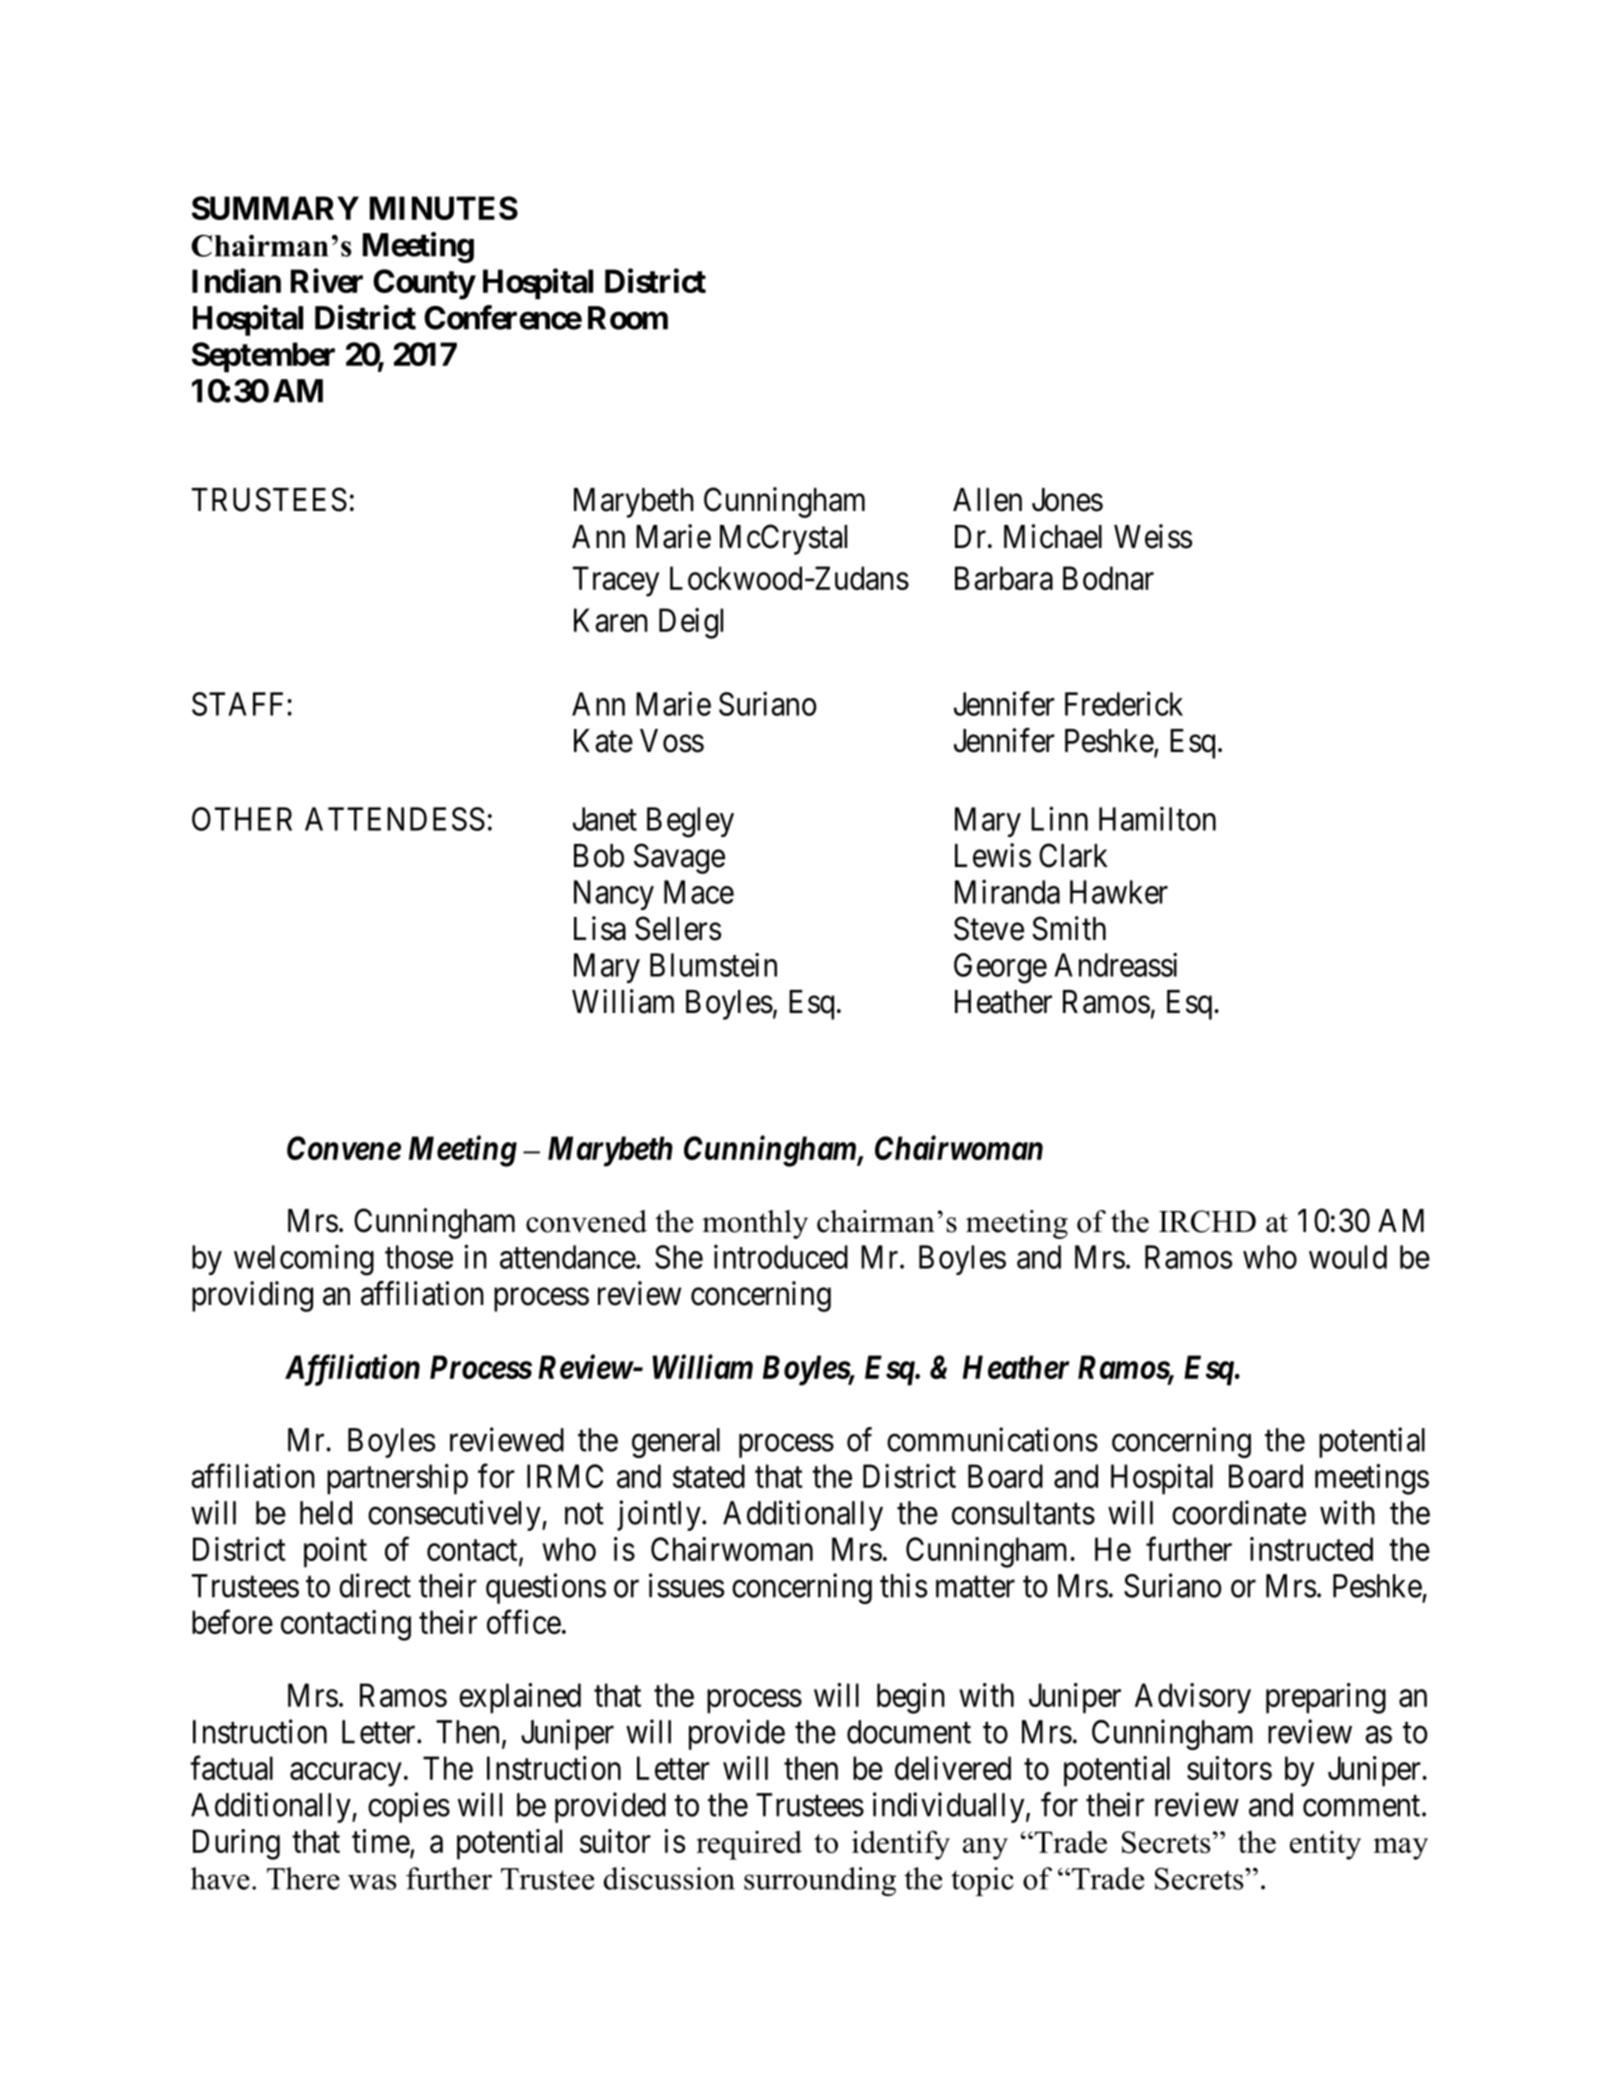 This screenshot has width=1619, height=2095. What do you see at coordinates (749, 1845) in the screenshot?
I see `required` at bounding box center [749, 1845].
